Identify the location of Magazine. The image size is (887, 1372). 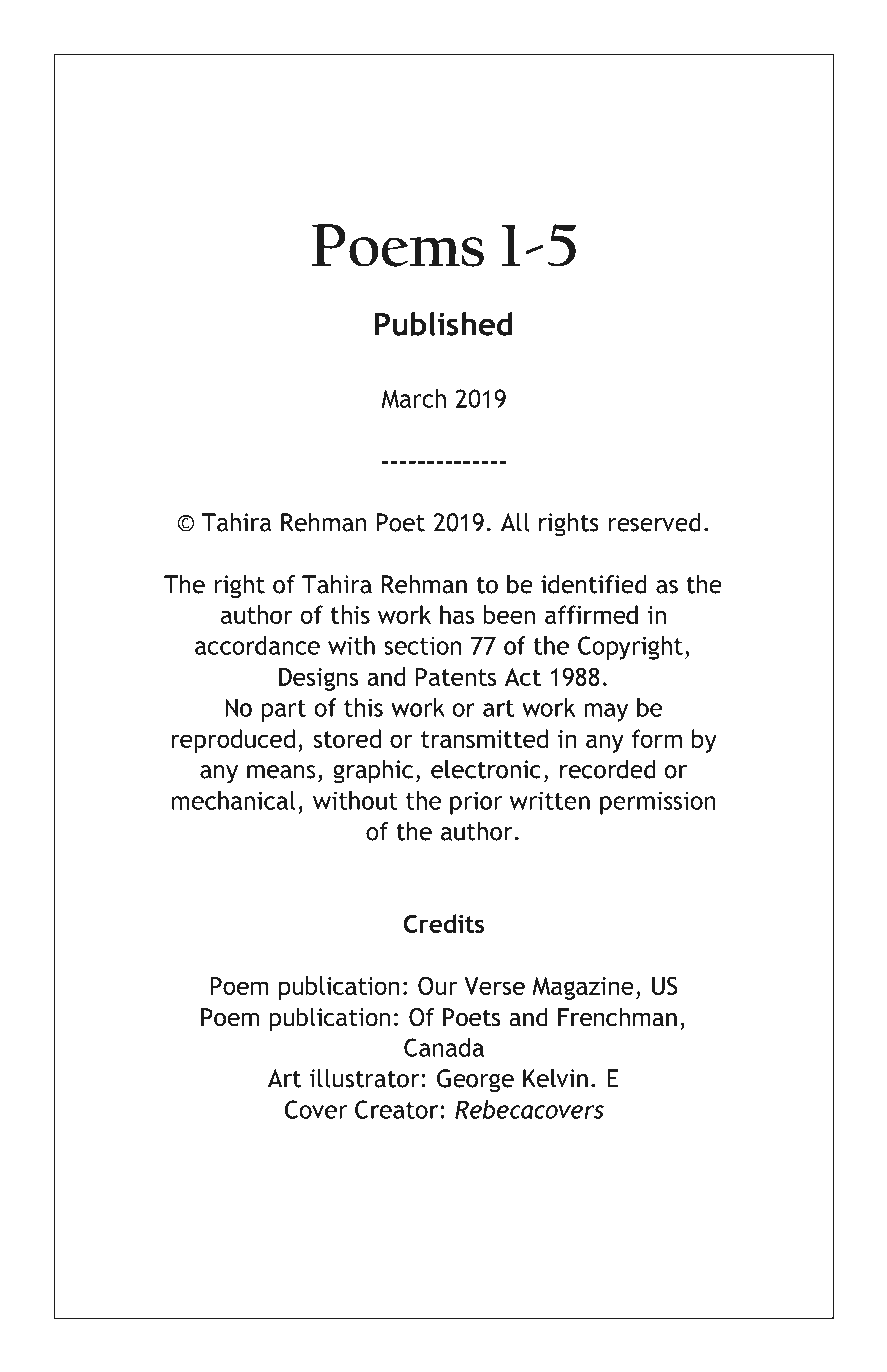
(583, 988).
